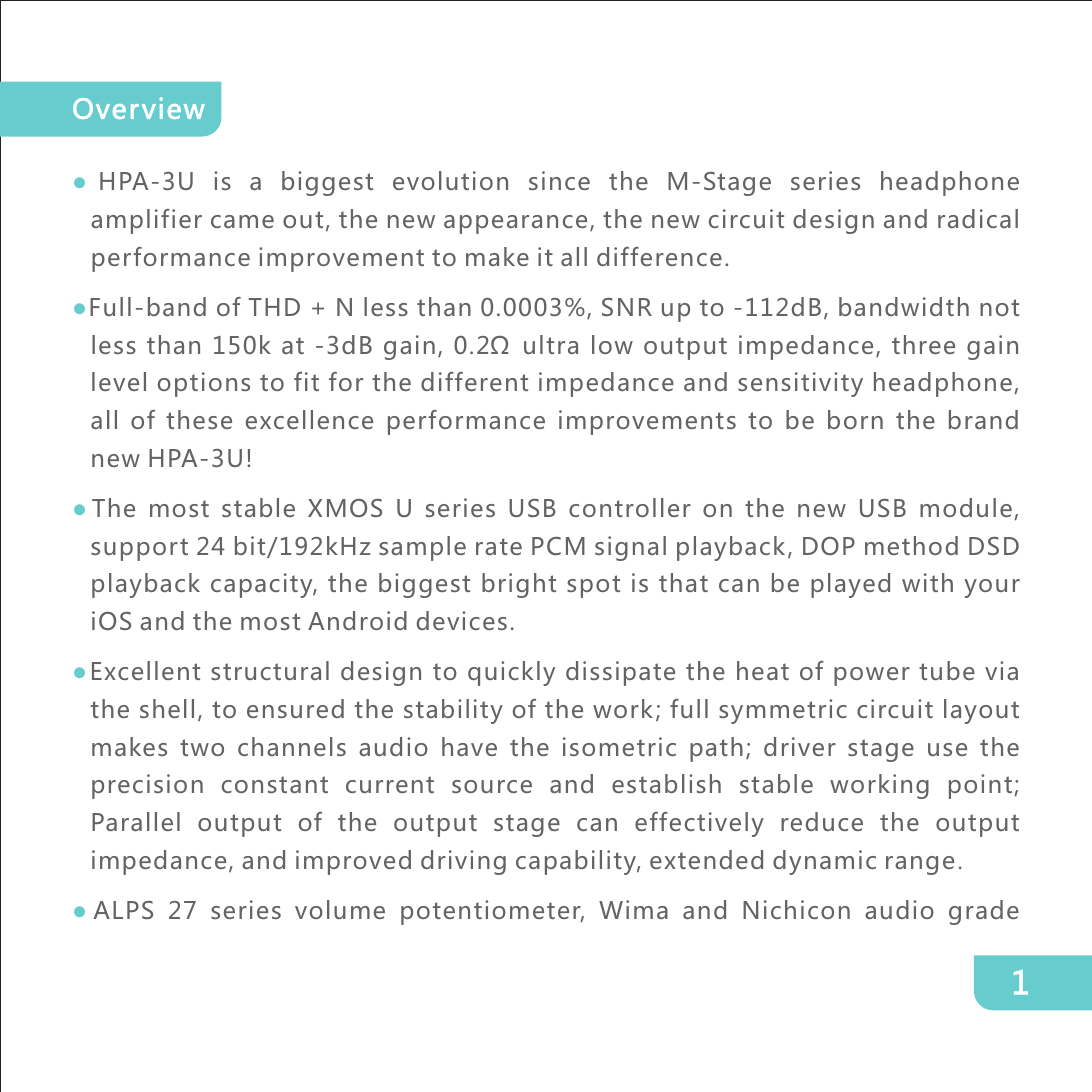 The width and height of the page is (1092, 1092). I want to click on came, so click(242, 221).
